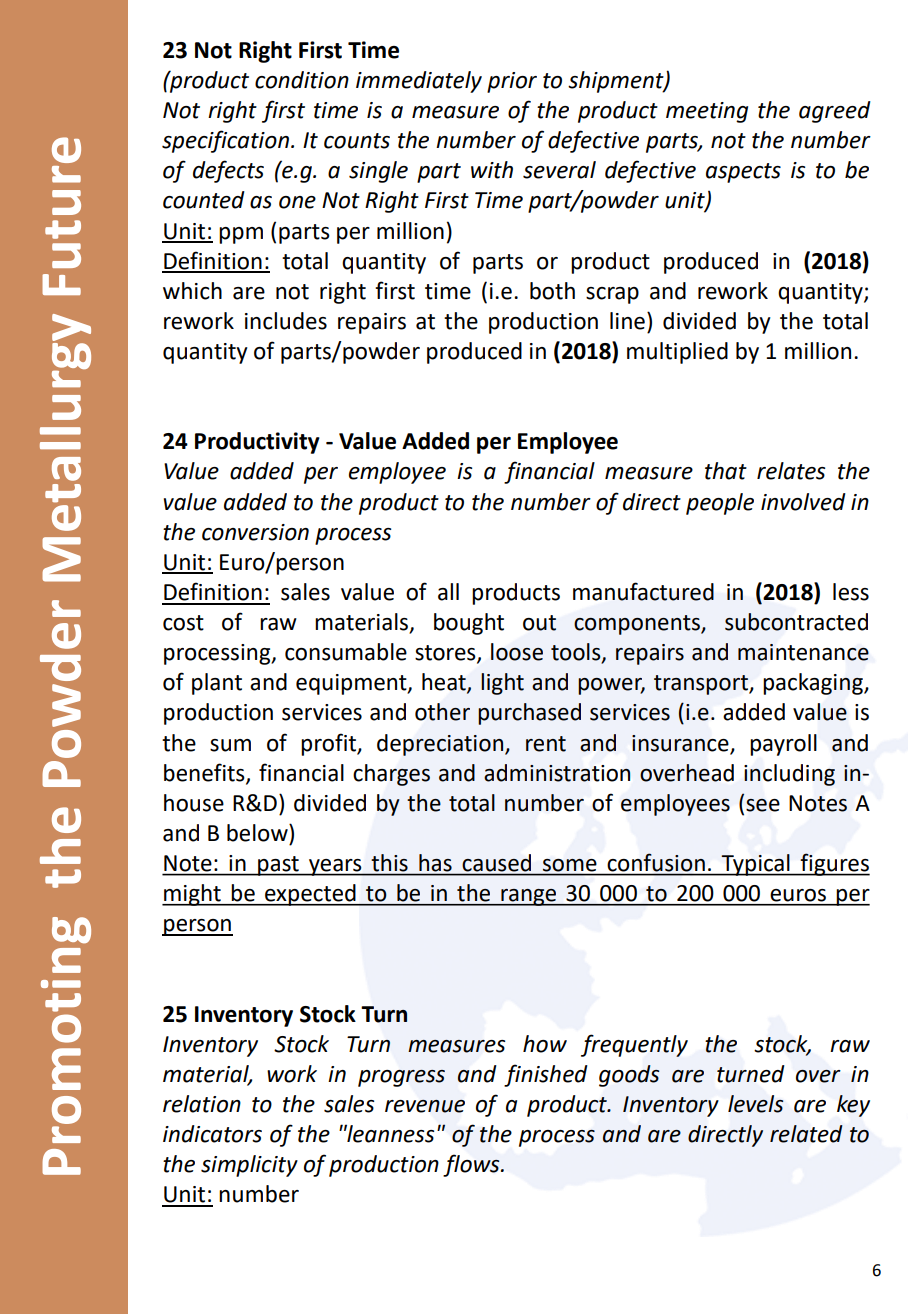 This screenshot has width=924, height=1314. Describe the element at coordinates (249, 1166) in the screenshot. I see `simplicity` at that location.
